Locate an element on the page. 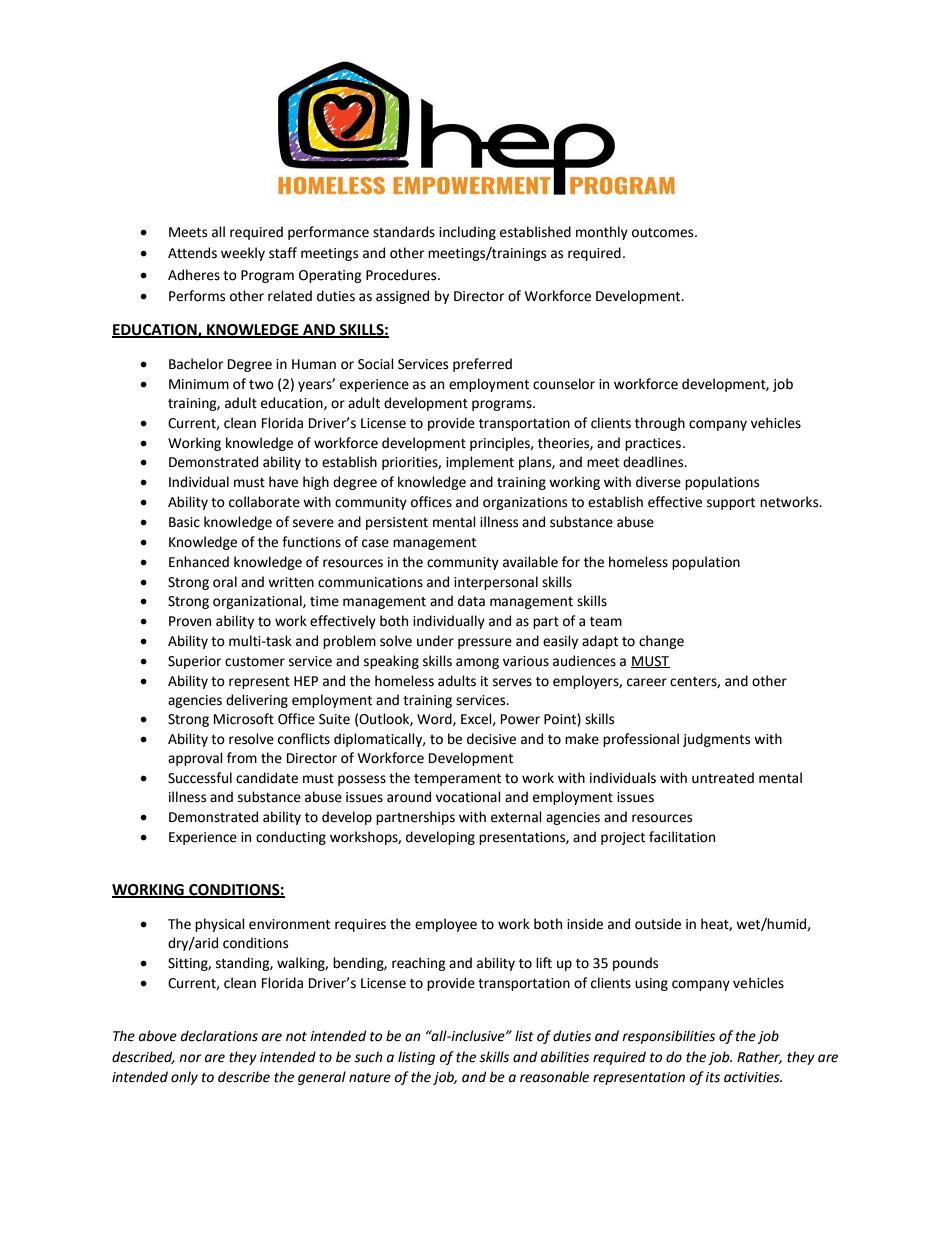 The height and width of the image is (1233, 952). including is located at coordinates (467, 233).
